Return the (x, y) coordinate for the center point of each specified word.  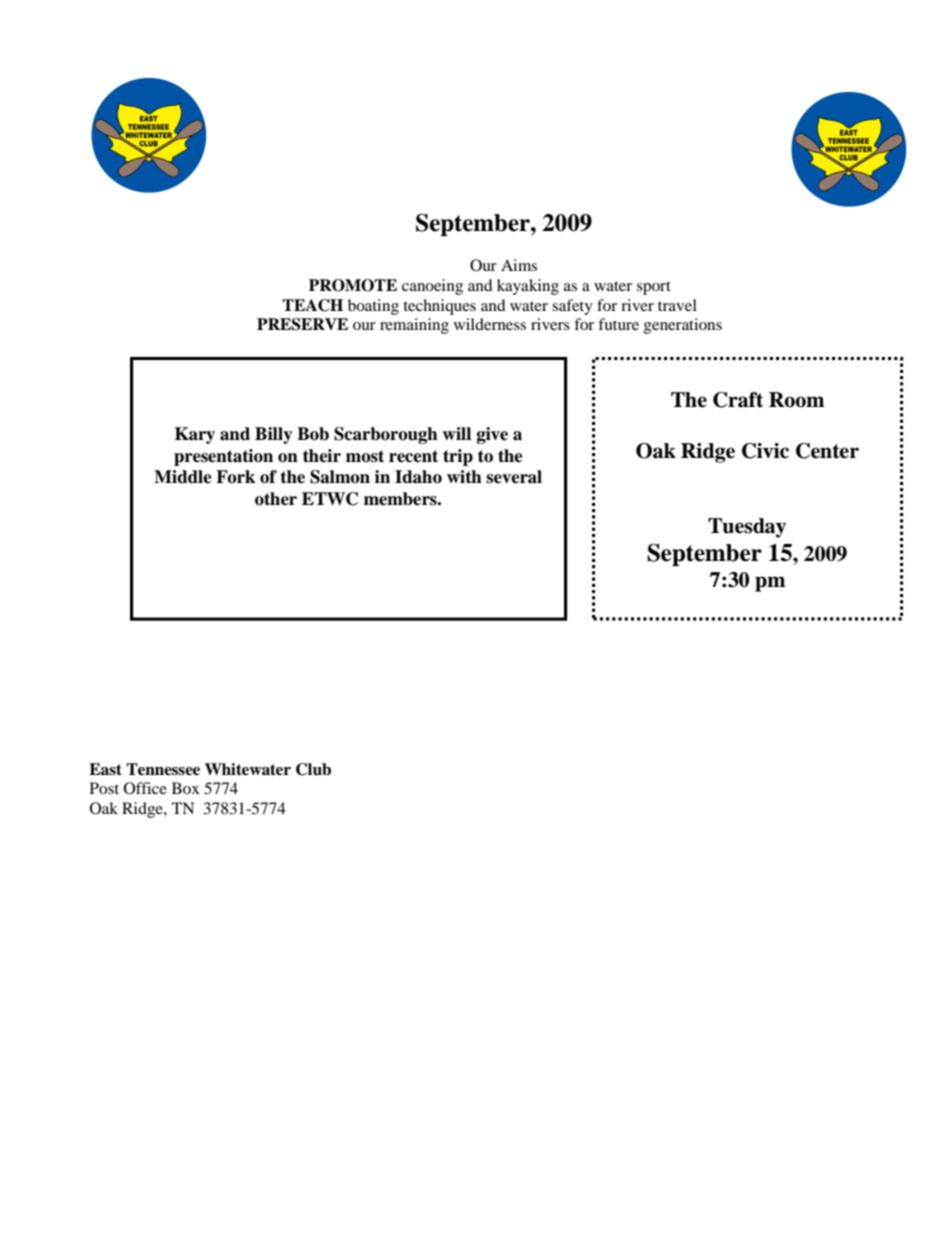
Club (313, 769)
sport (654, 288)
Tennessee (163, 769)
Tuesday (747, 528)
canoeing (432, 287)
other (276, 499)
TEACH (312, 305)
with (464, 476)
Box (186, 788)
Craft (738, 400)
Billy (274, 435)
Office (145, 788)
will (456, 433)
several (514, 477)
